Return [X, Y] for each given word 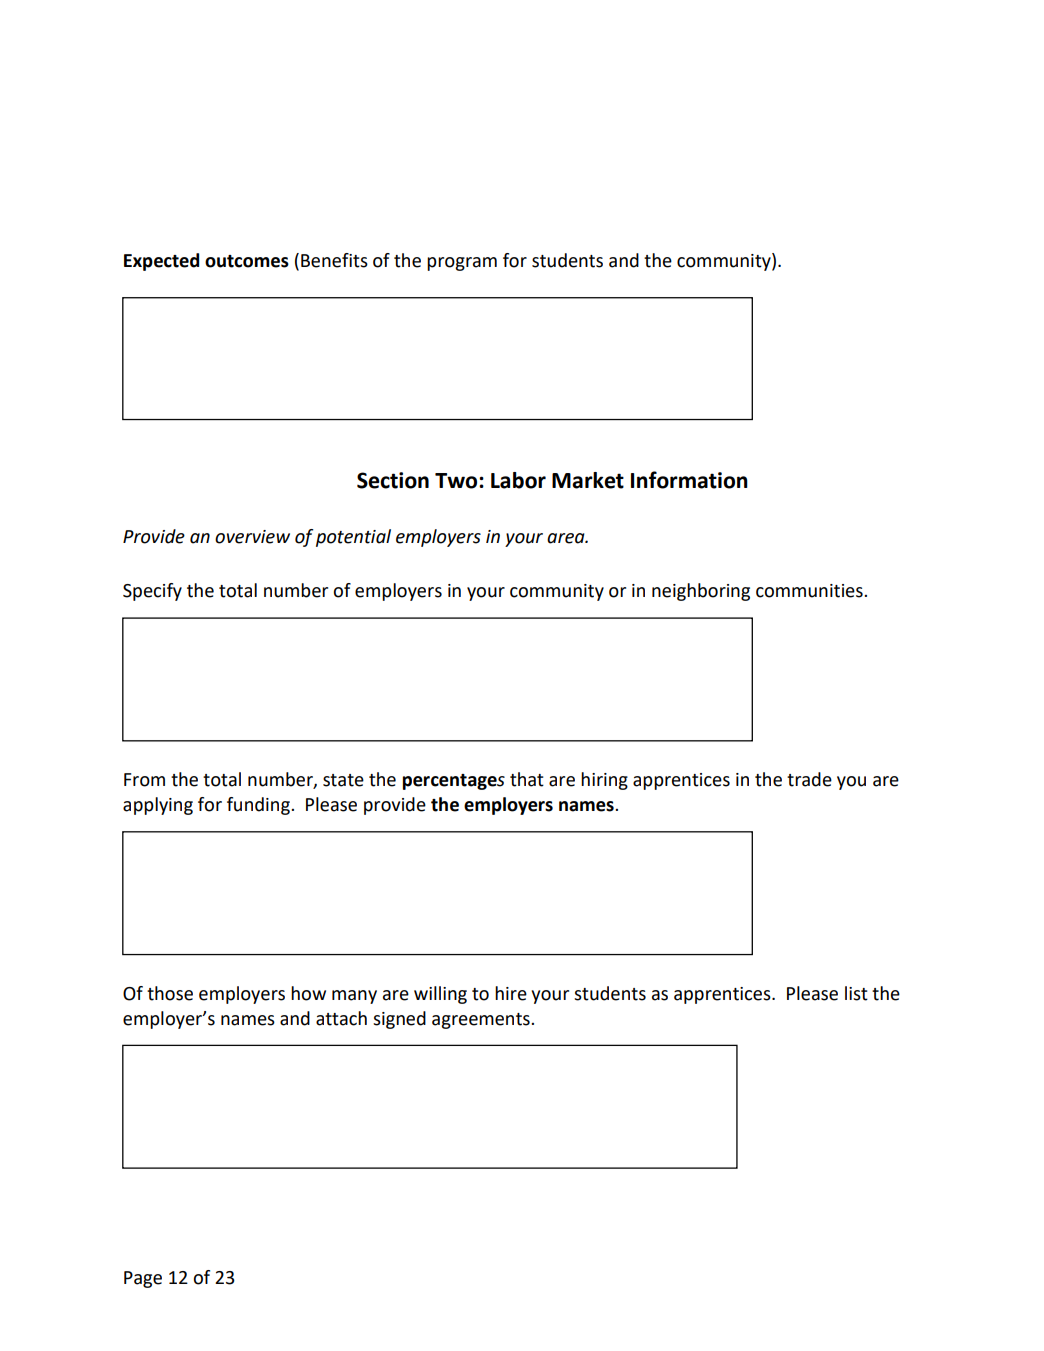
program [462, 264]
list [856, 993]
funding [259, 806]
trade [809, 779]
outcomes [247, 261]
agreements [482, 1021]
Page [143, 1279]
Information [689, 480]
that [527, 779]
